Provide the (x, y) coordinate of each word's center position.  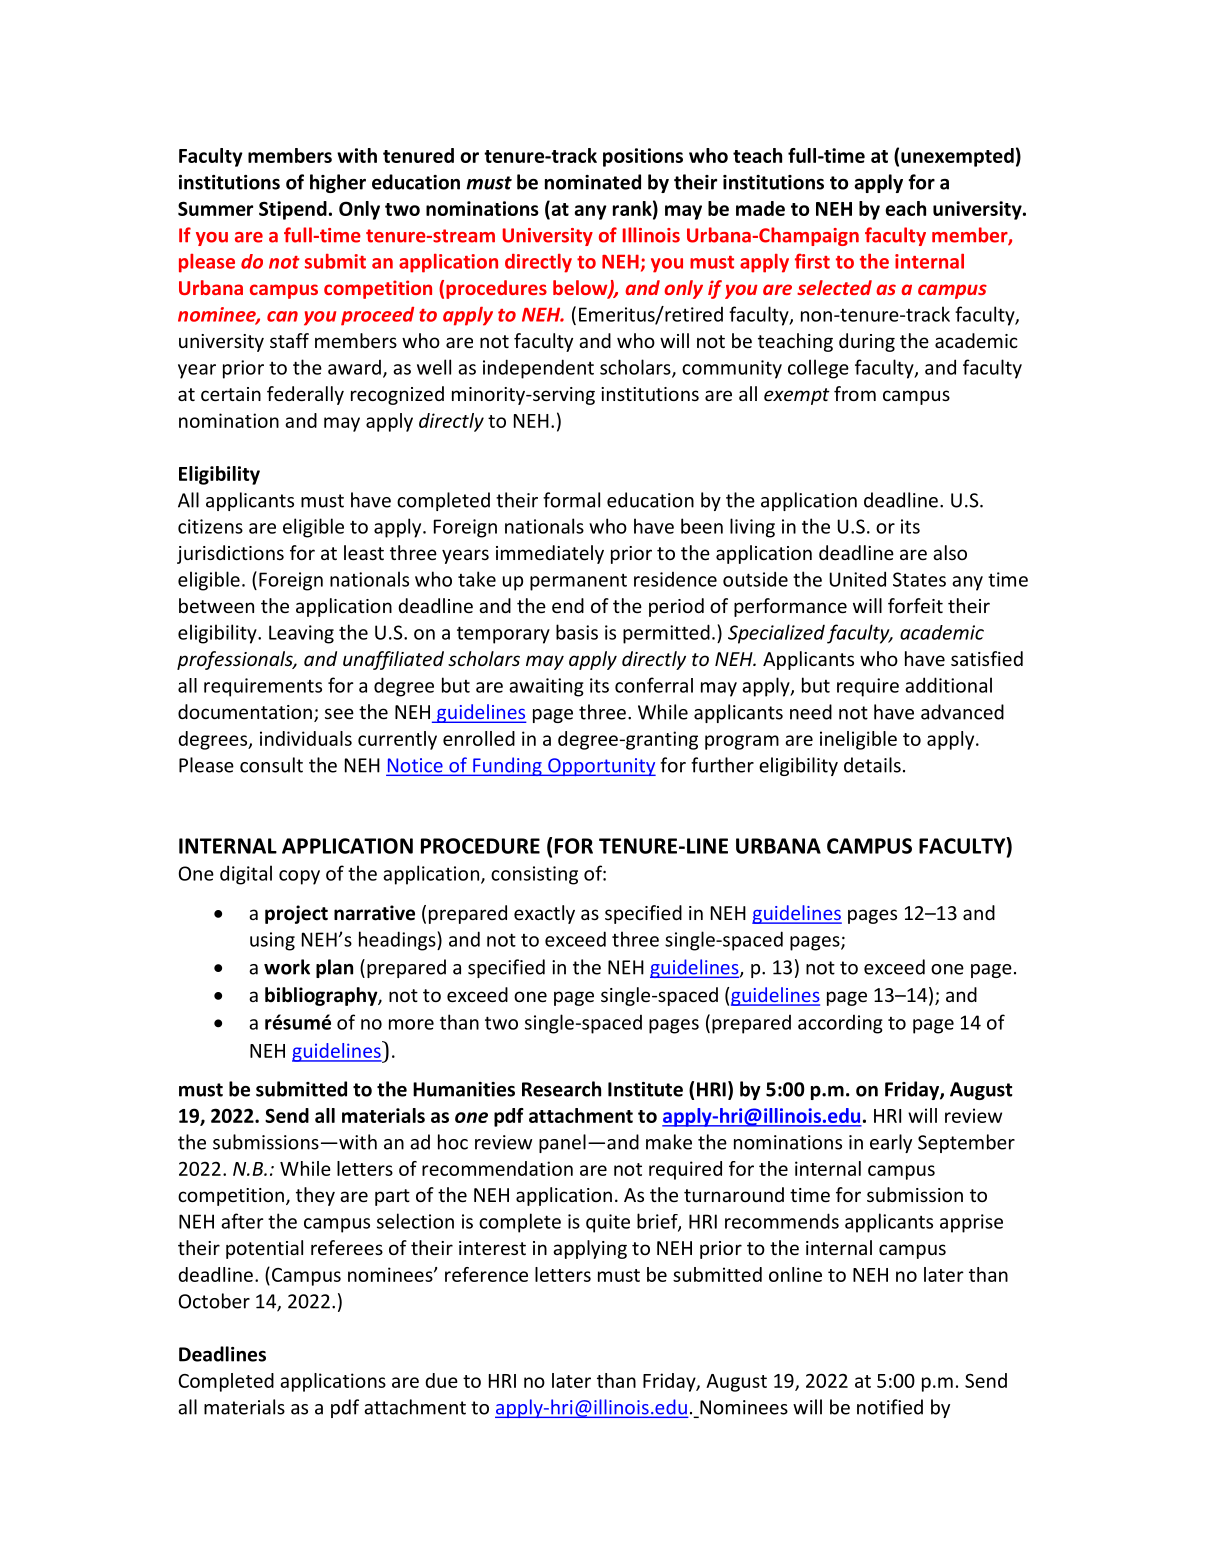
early (891, 1143)
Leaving (301, 634)
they (315, 1196)
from (855, 393)
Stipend (293, 210)
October (214, 1301)
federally (305, 395)
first (812, 261)
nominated (593, 182)
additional (948, 685)
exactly (544, 914)
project (296, 914)
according (840, 1024)
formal (571, 500)
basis (577, 632)
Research (561, 1089)
